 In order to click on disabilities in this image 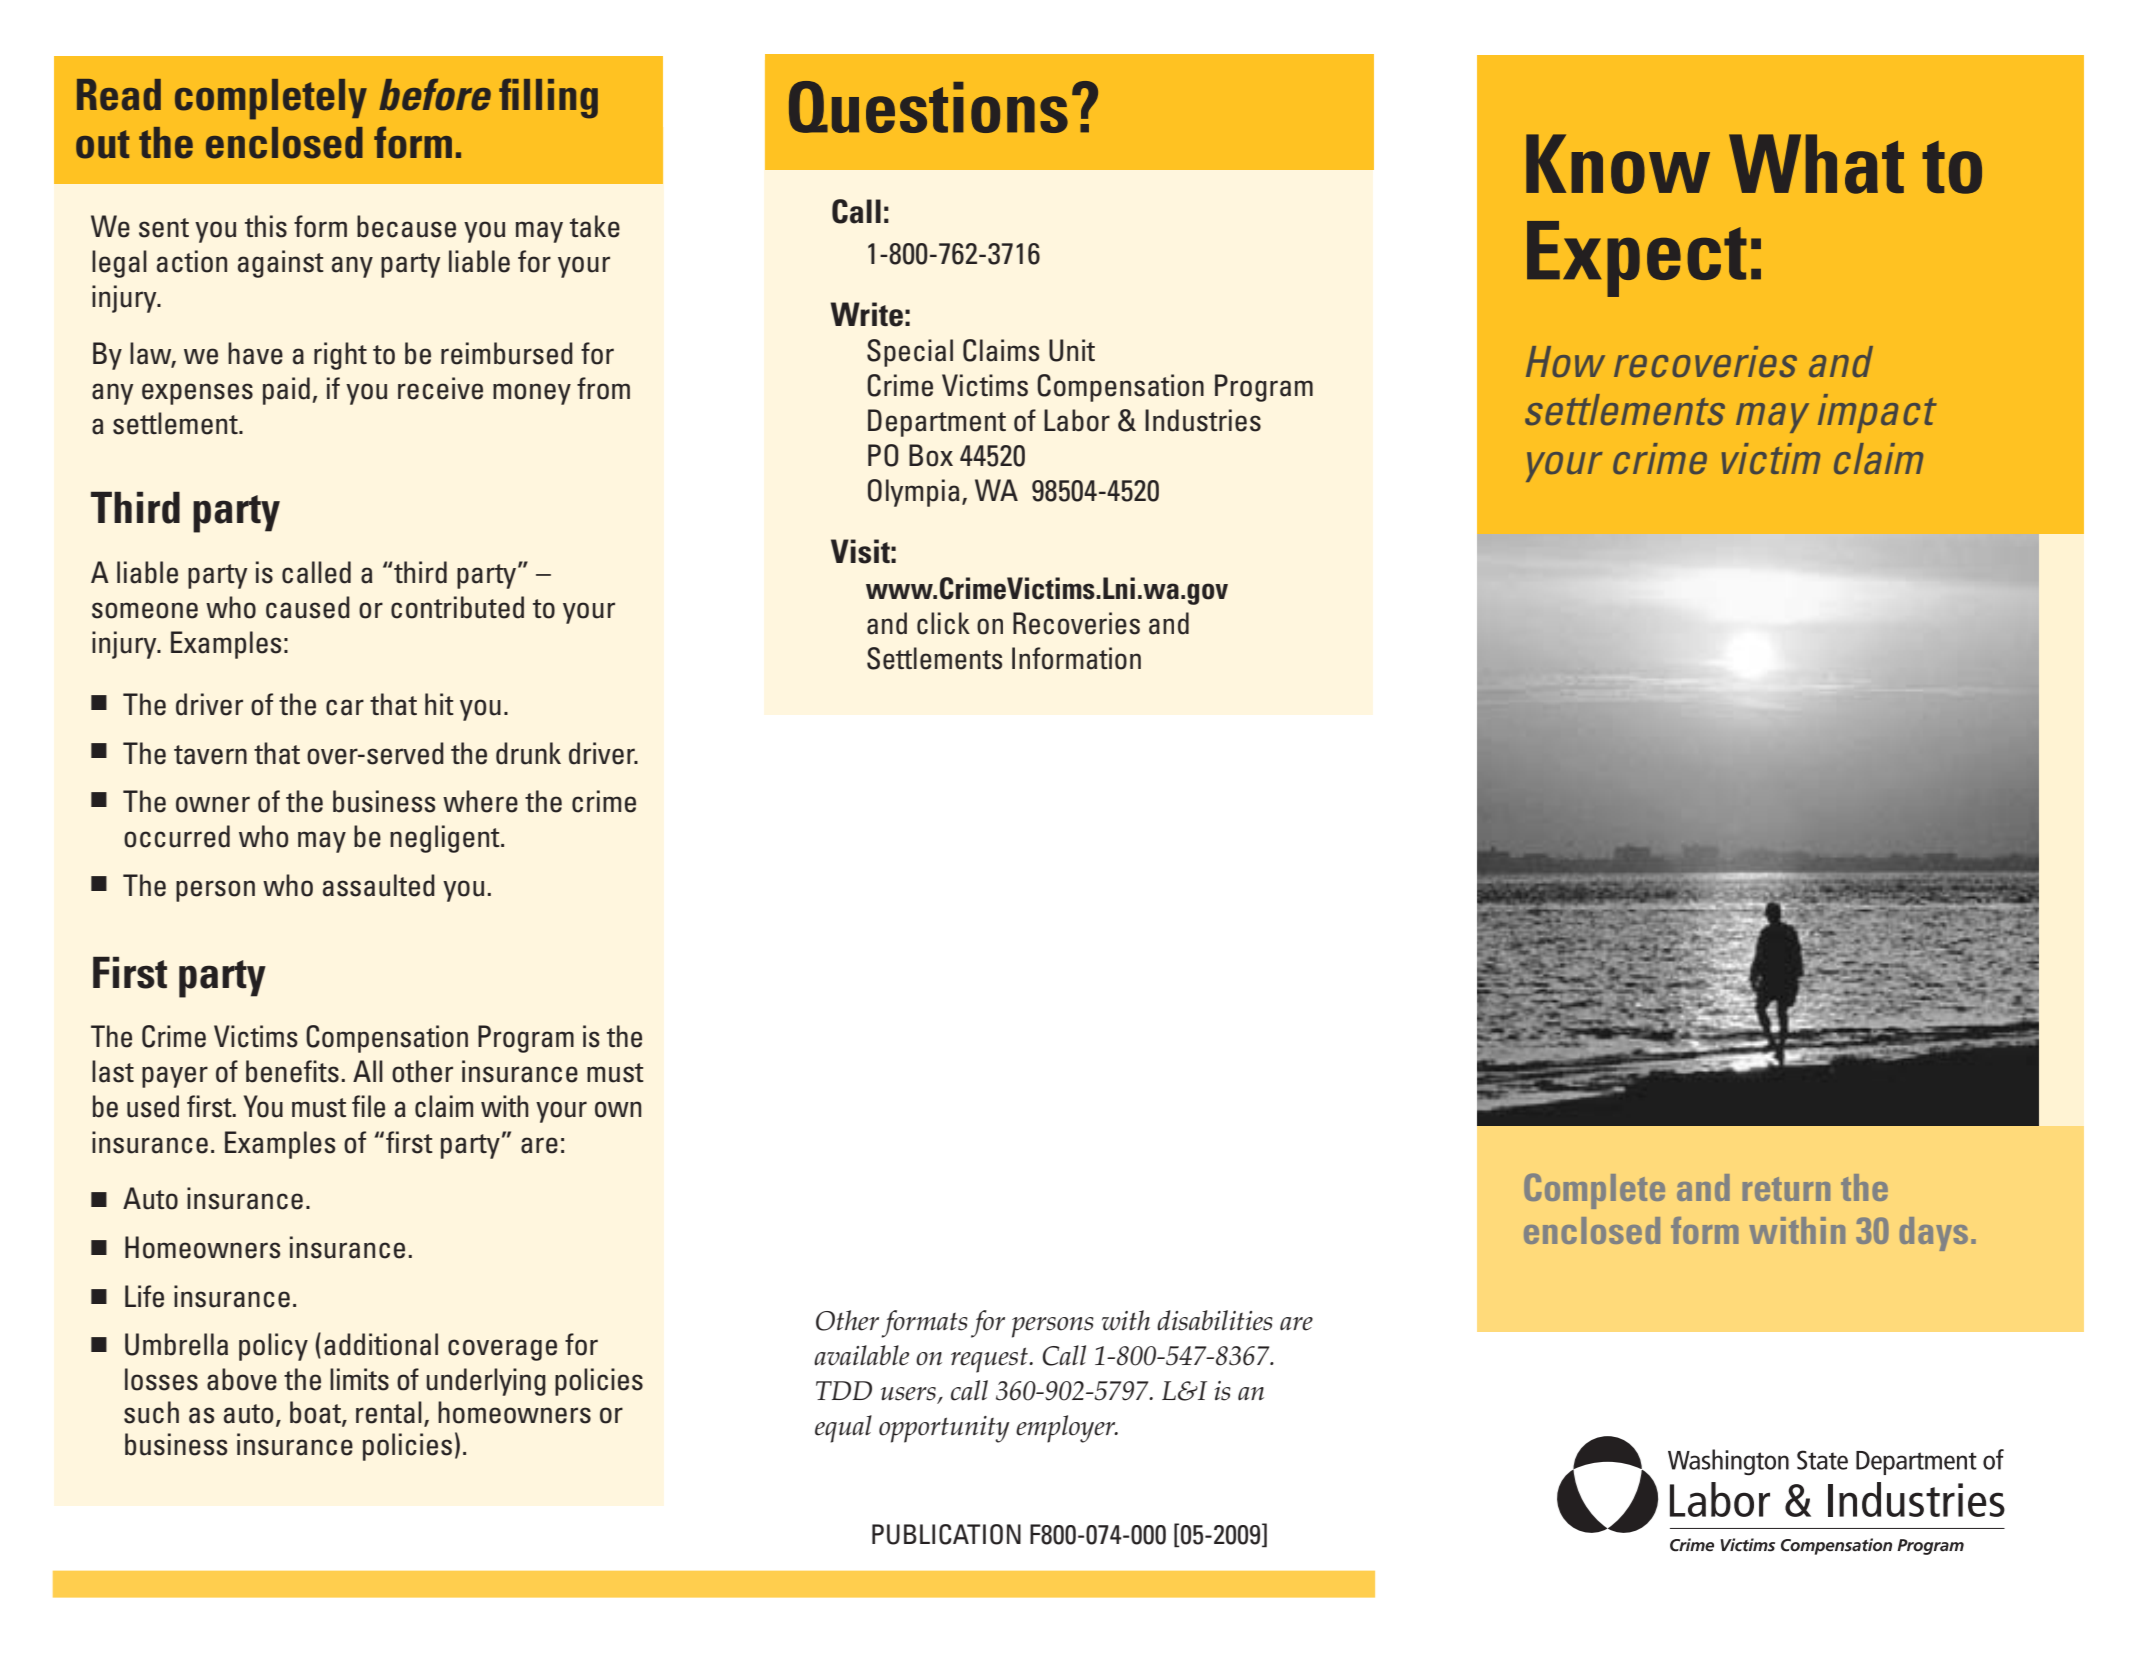, I will do `click(1215, 1320)`.
